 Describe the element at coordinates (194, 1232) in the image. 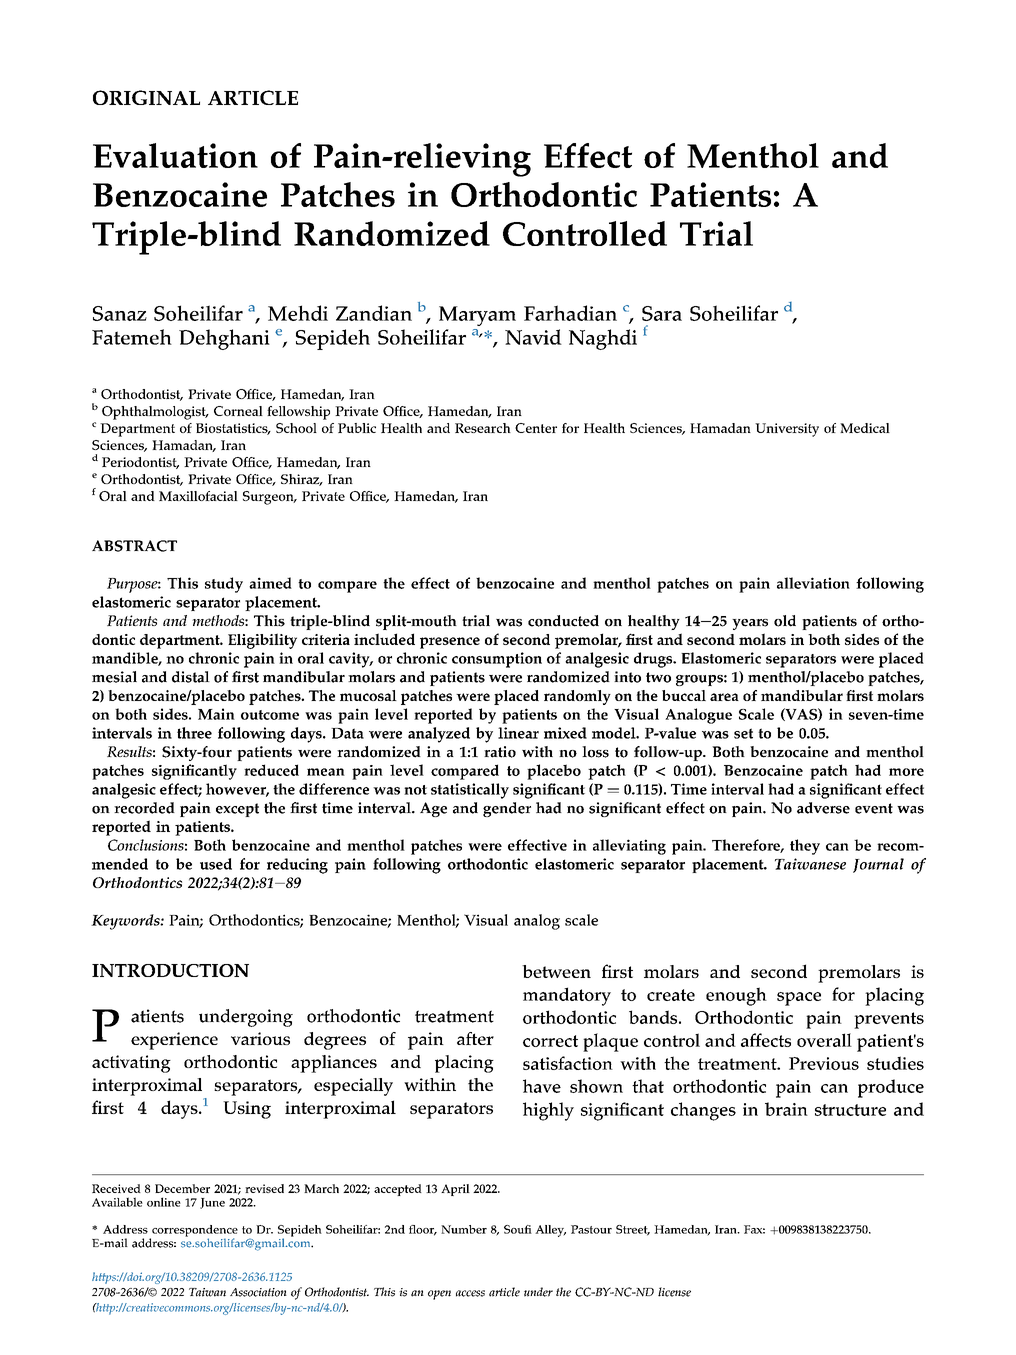

I see `correspondence` at that location.
